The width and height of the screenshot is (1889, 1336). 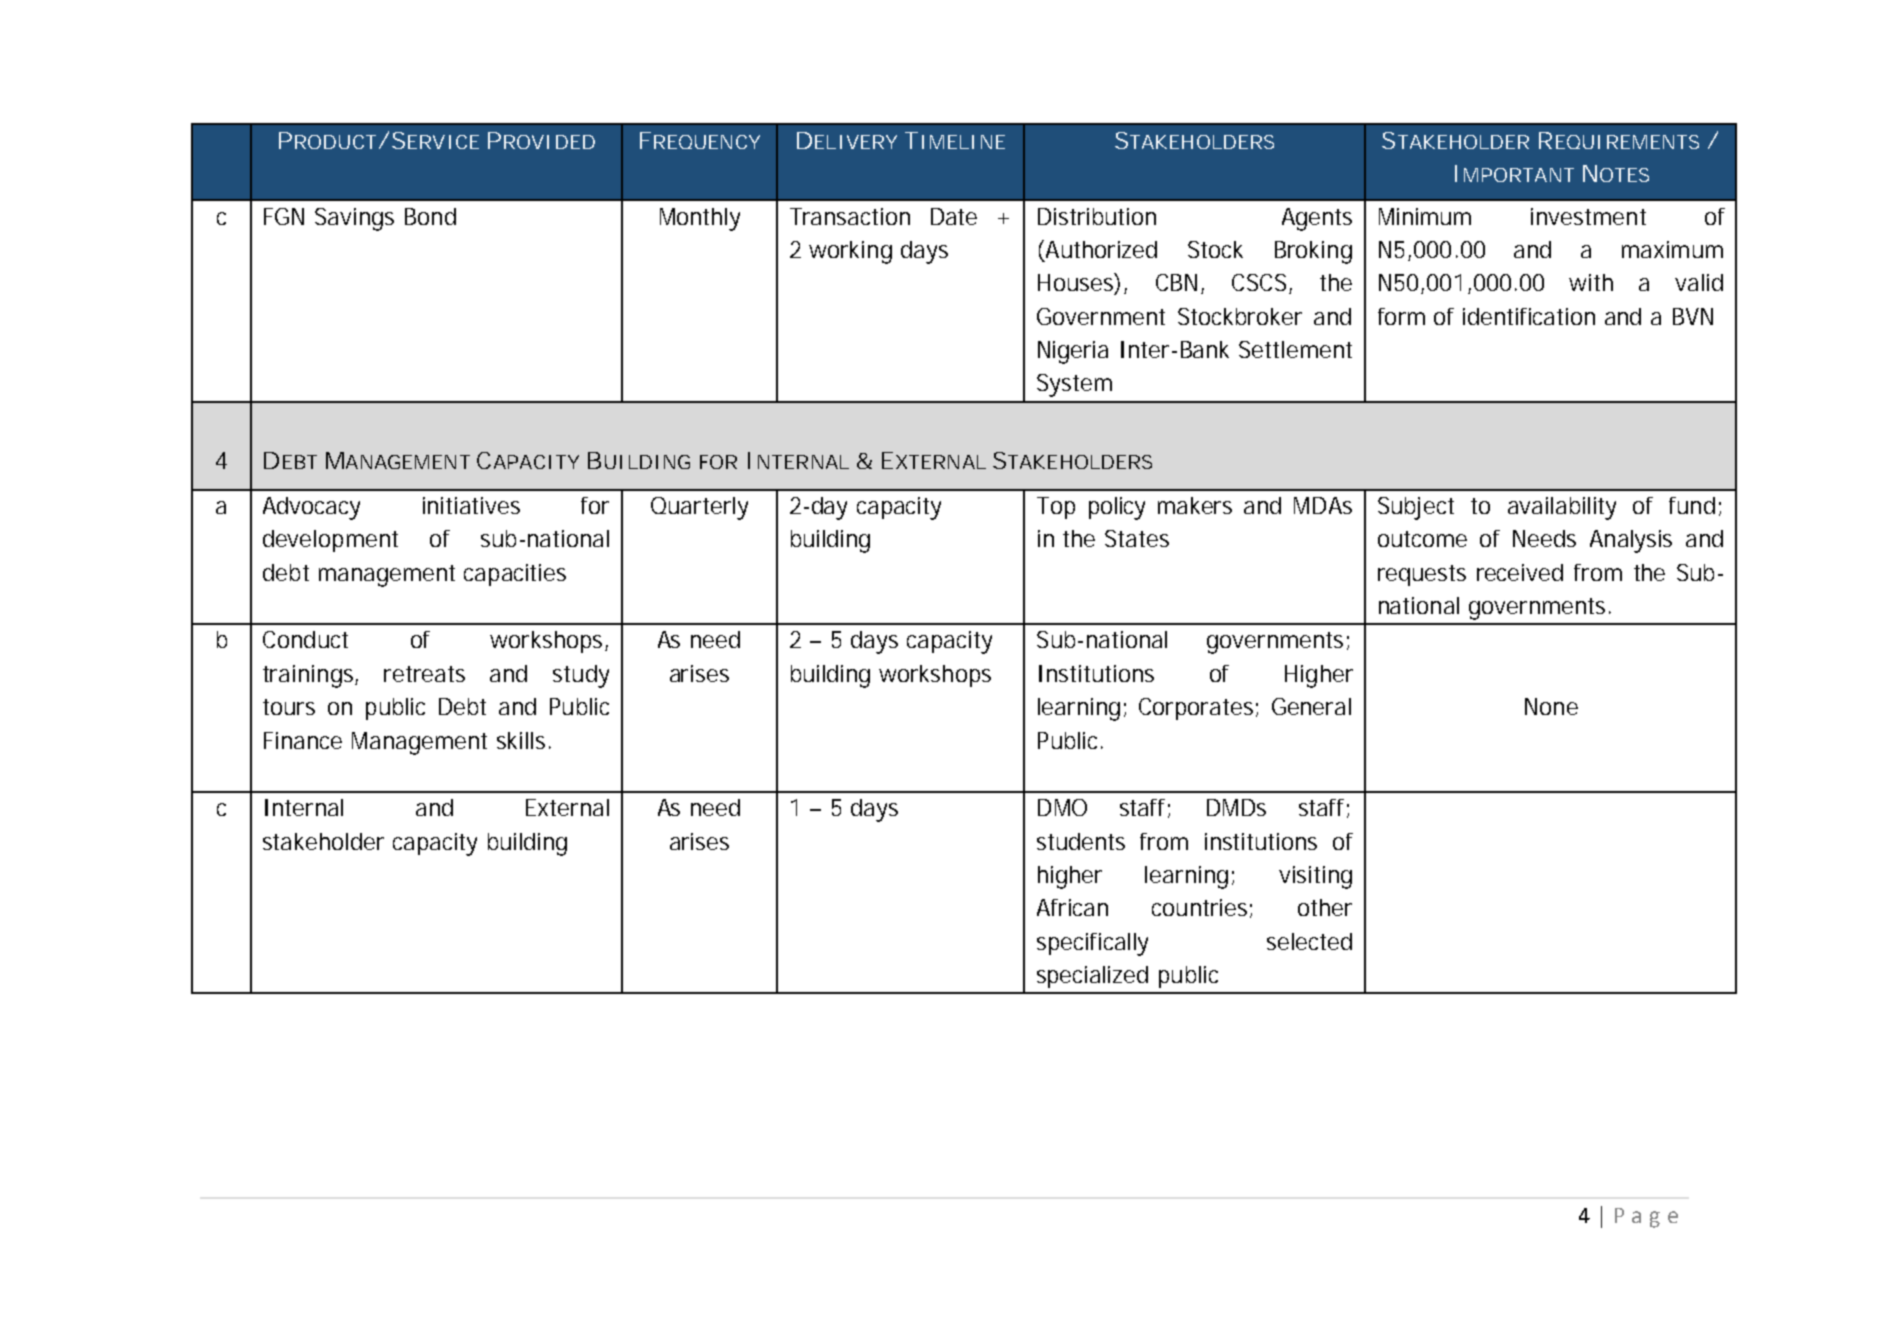 What do you see at coordinates (954, 216) in the screenshot?
I see `Date` at bounding box center [954, 216].
